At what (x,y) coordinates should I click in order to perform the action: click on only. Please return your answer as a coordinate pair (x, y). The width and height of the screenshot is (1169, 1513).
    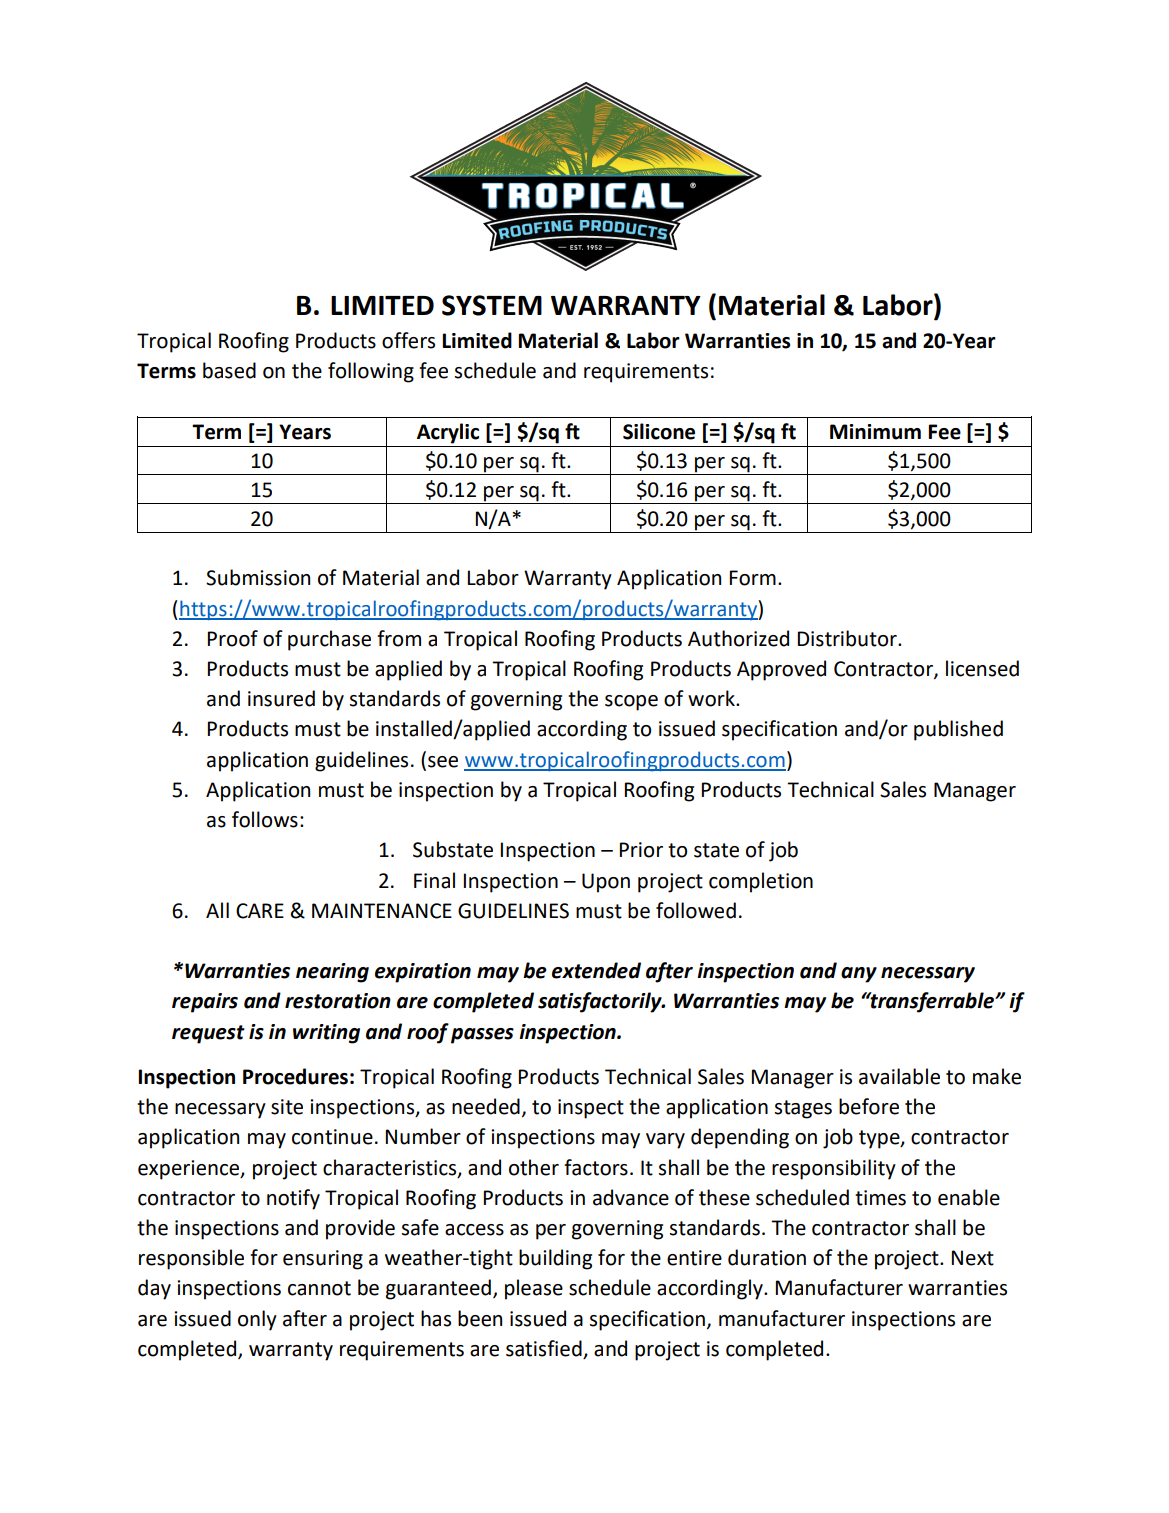
    Looking at the image, I should click on (257, 1320).
